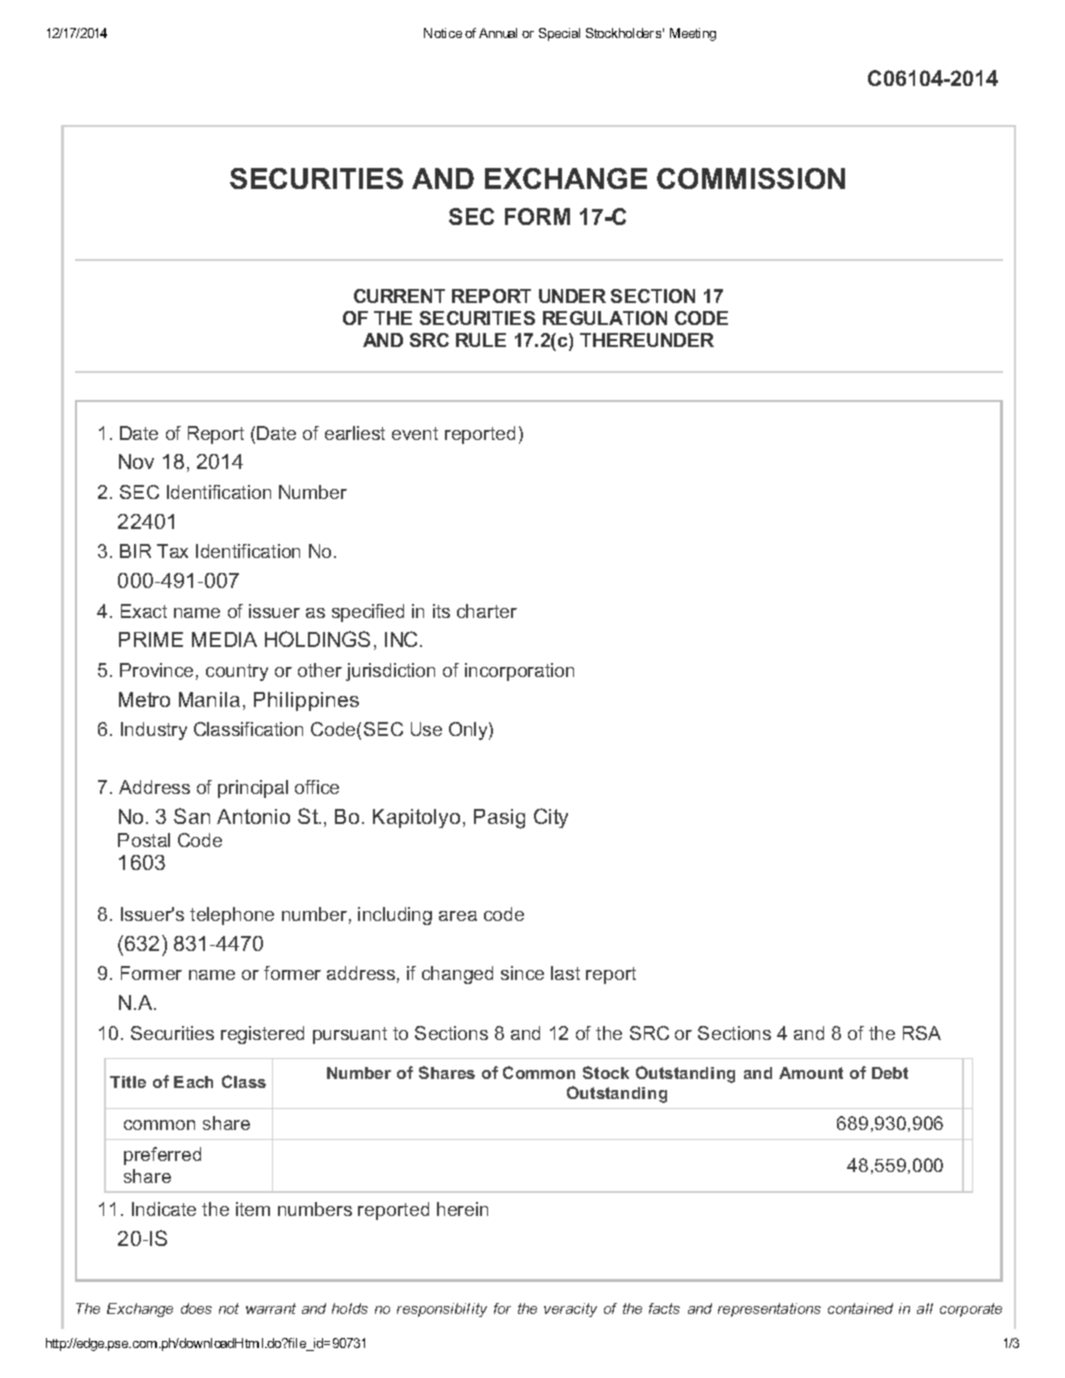  I want to click on REGULATION, so click(605, 318).
